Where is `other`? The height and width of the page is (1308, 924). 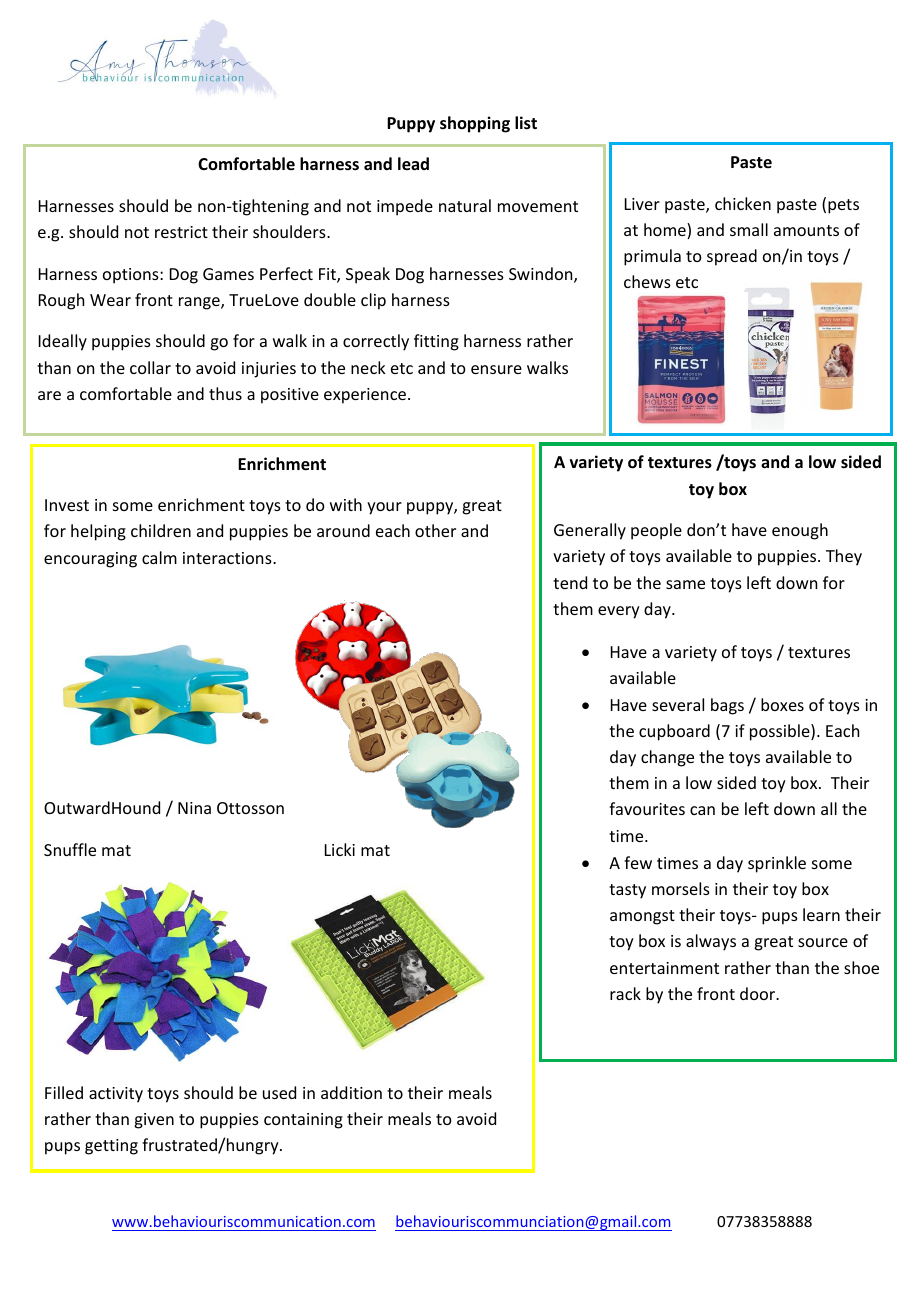
other is located at coordinates (435, 530).
